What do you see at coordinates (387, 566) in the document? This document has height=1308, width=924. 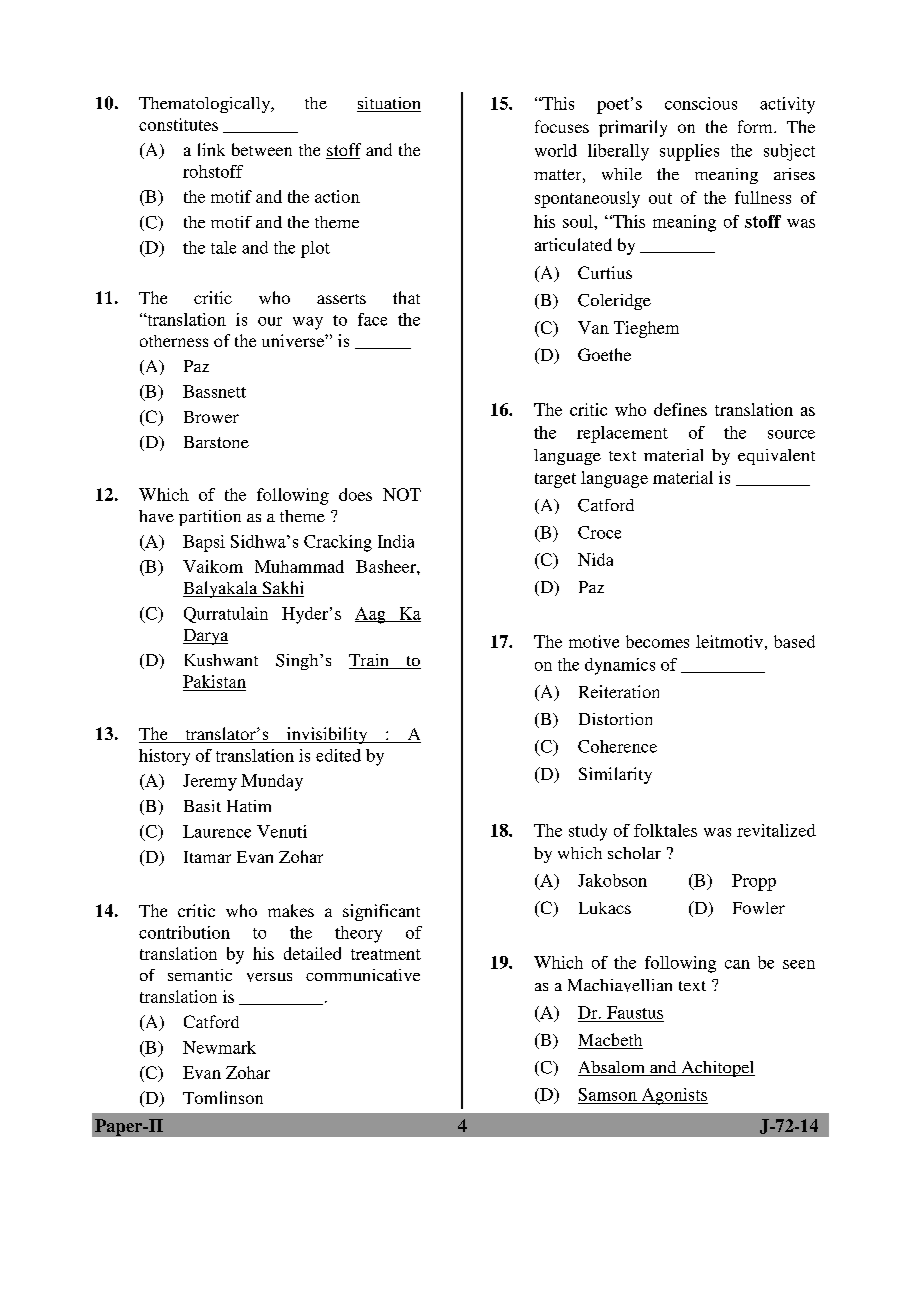 I see `Basheer` at bounding box center [387, 566].
